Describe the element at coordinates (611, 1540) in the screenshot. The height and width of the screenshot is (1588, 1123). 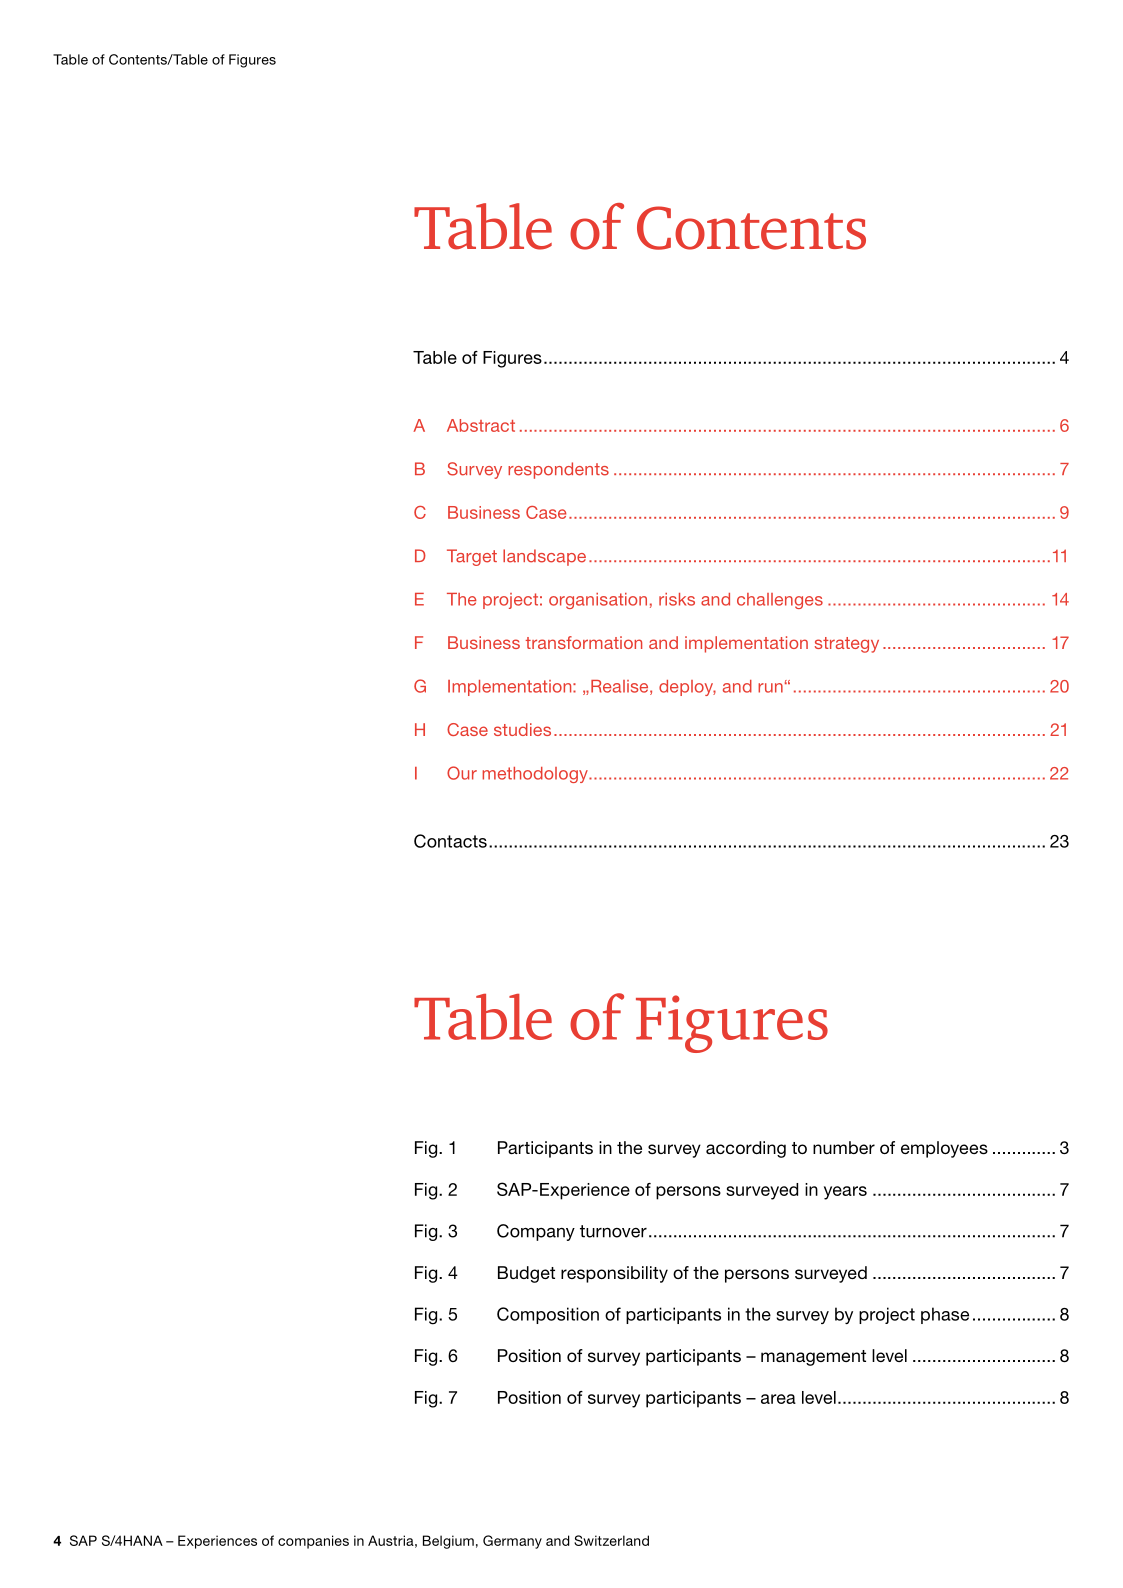
I see `Switzerland` at that location.
